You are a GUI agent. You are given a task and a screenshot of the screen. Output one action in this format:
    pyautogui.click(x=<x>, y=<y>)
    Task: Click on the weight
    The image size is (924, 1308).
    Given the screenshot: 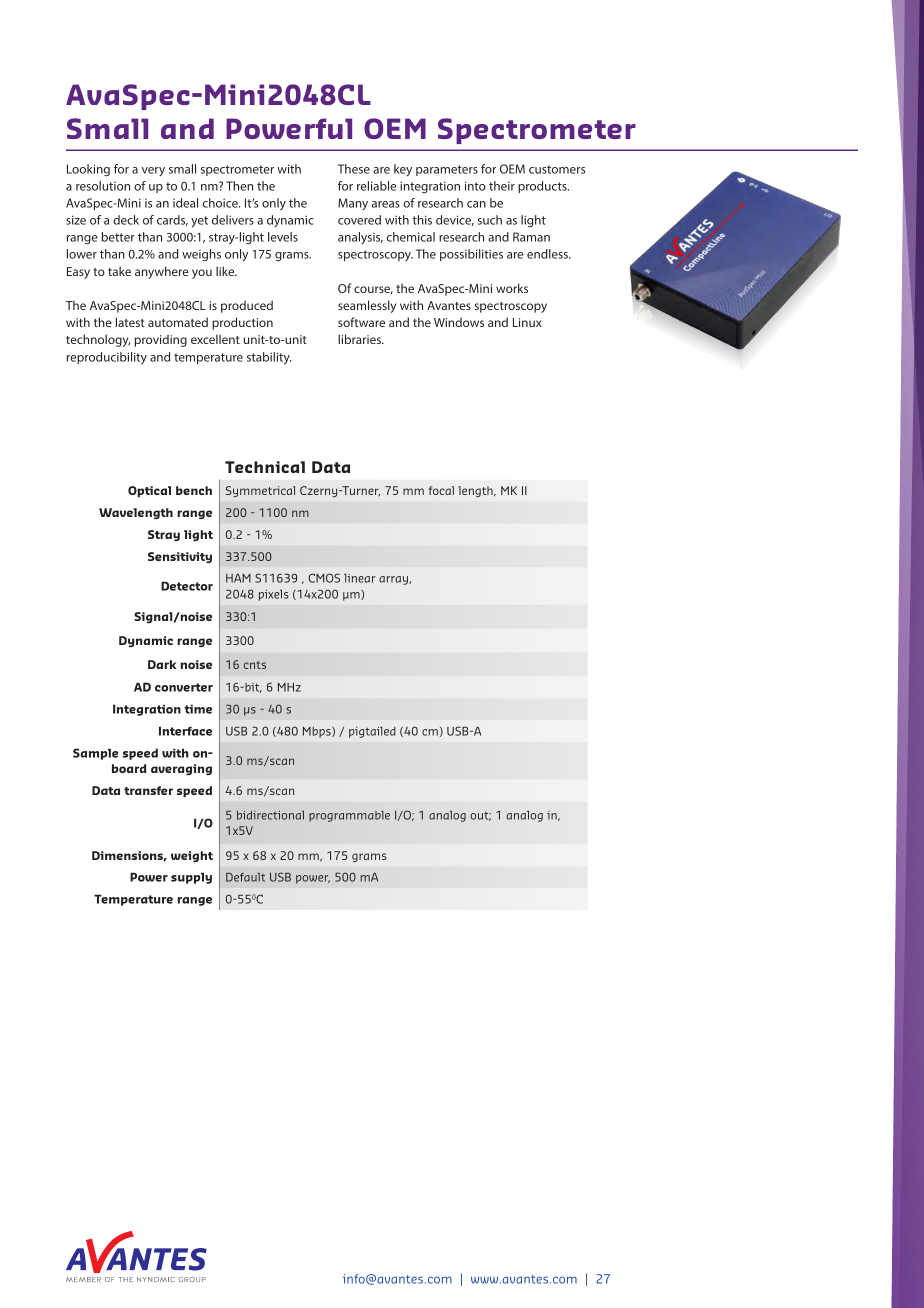 What is the action you would take?
    pyautogui.click(x=192, y=856)
